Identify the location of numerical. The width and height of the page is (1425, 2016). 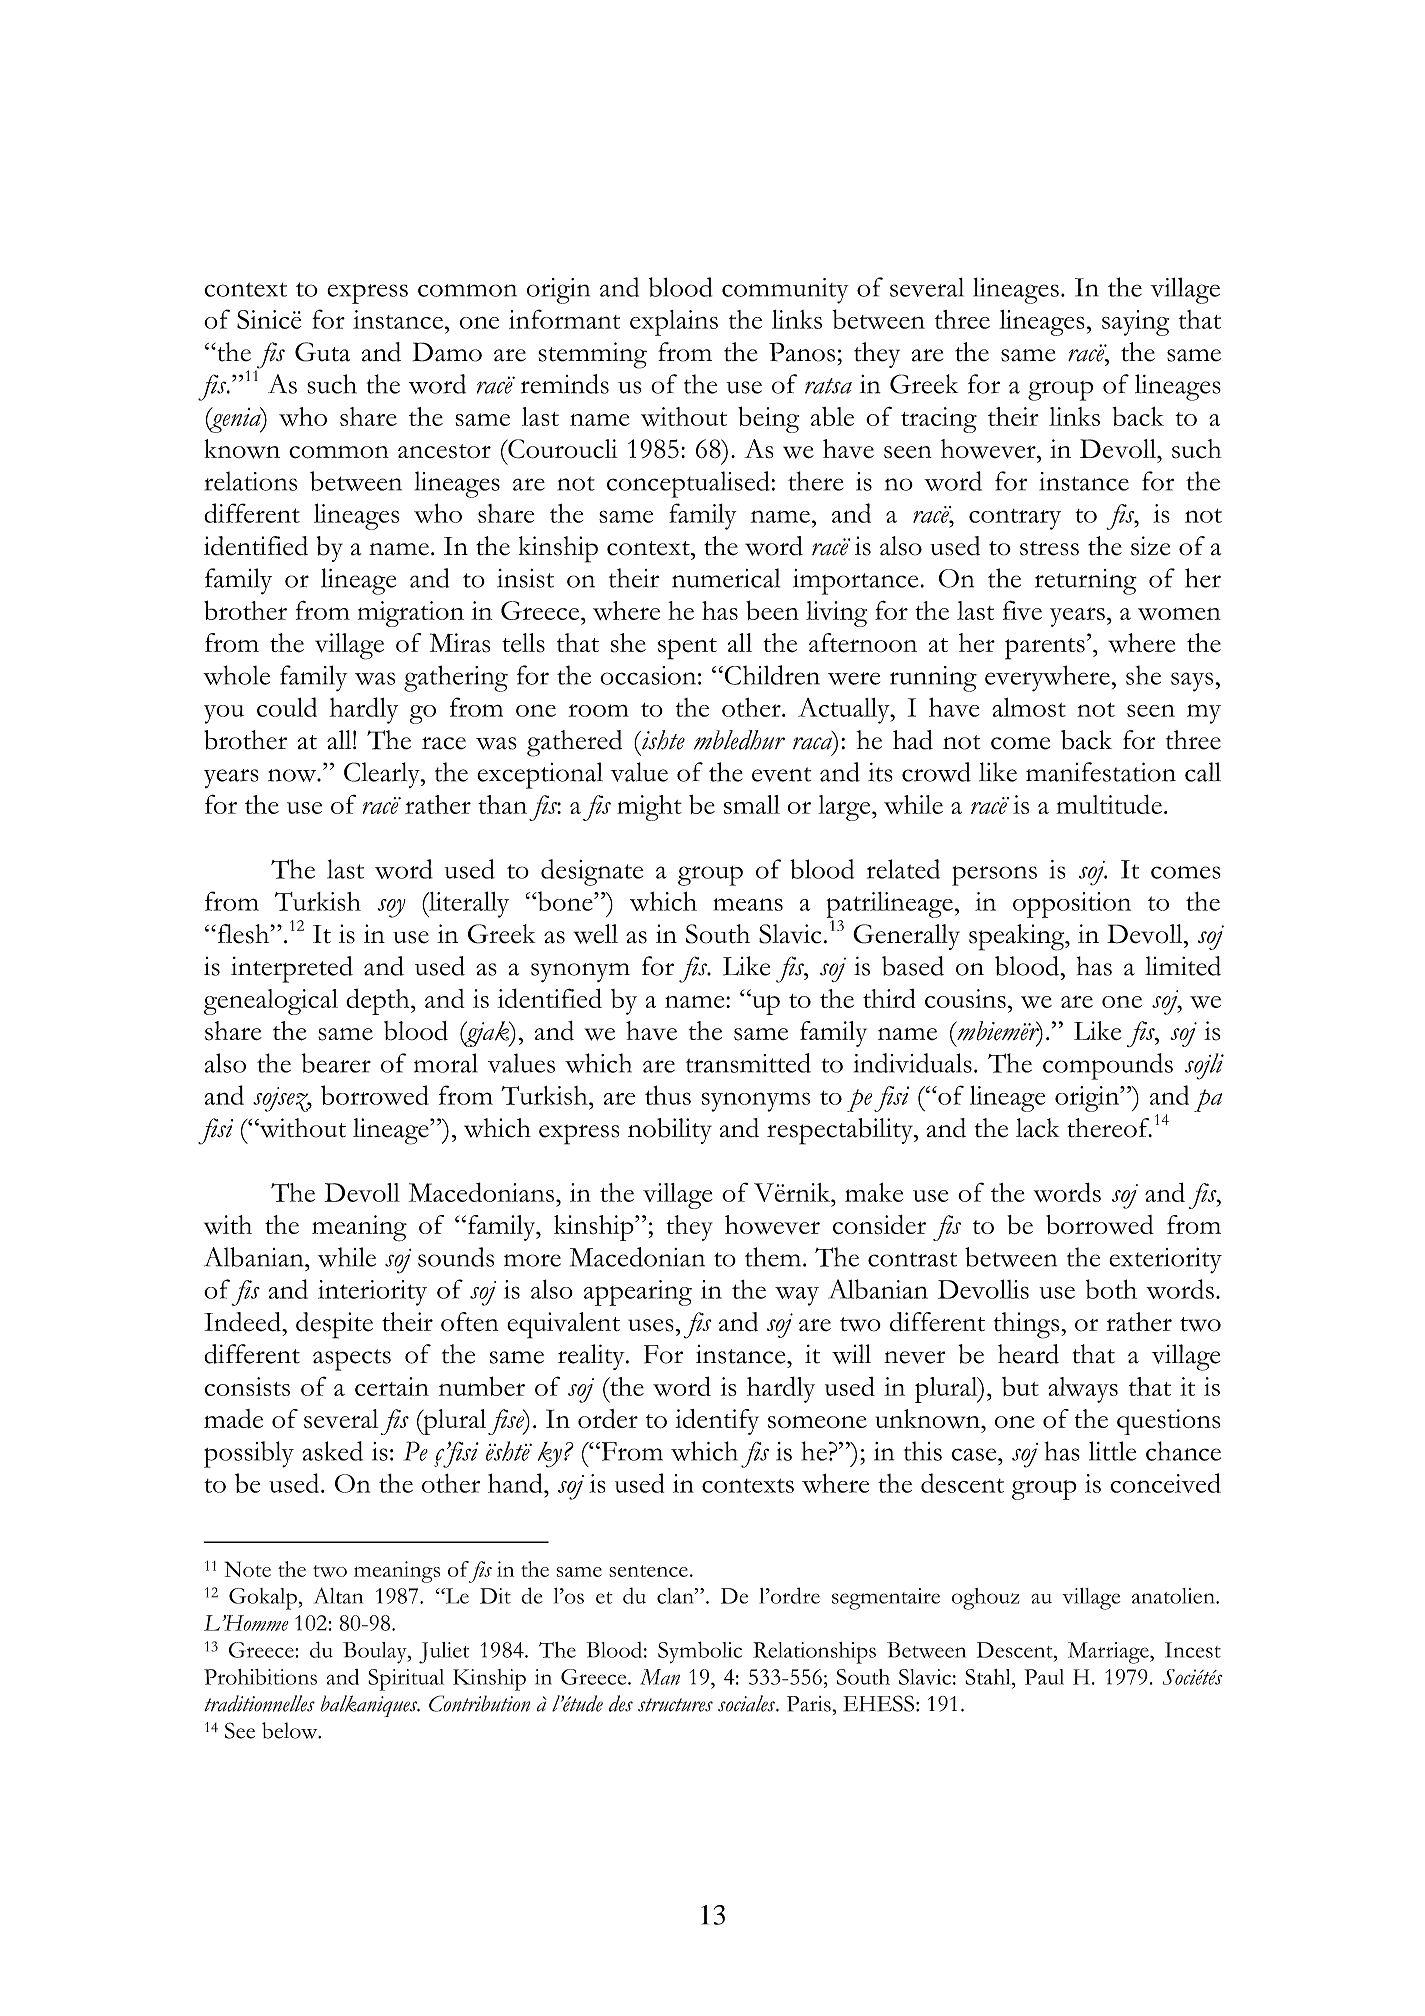
(726, 578).
